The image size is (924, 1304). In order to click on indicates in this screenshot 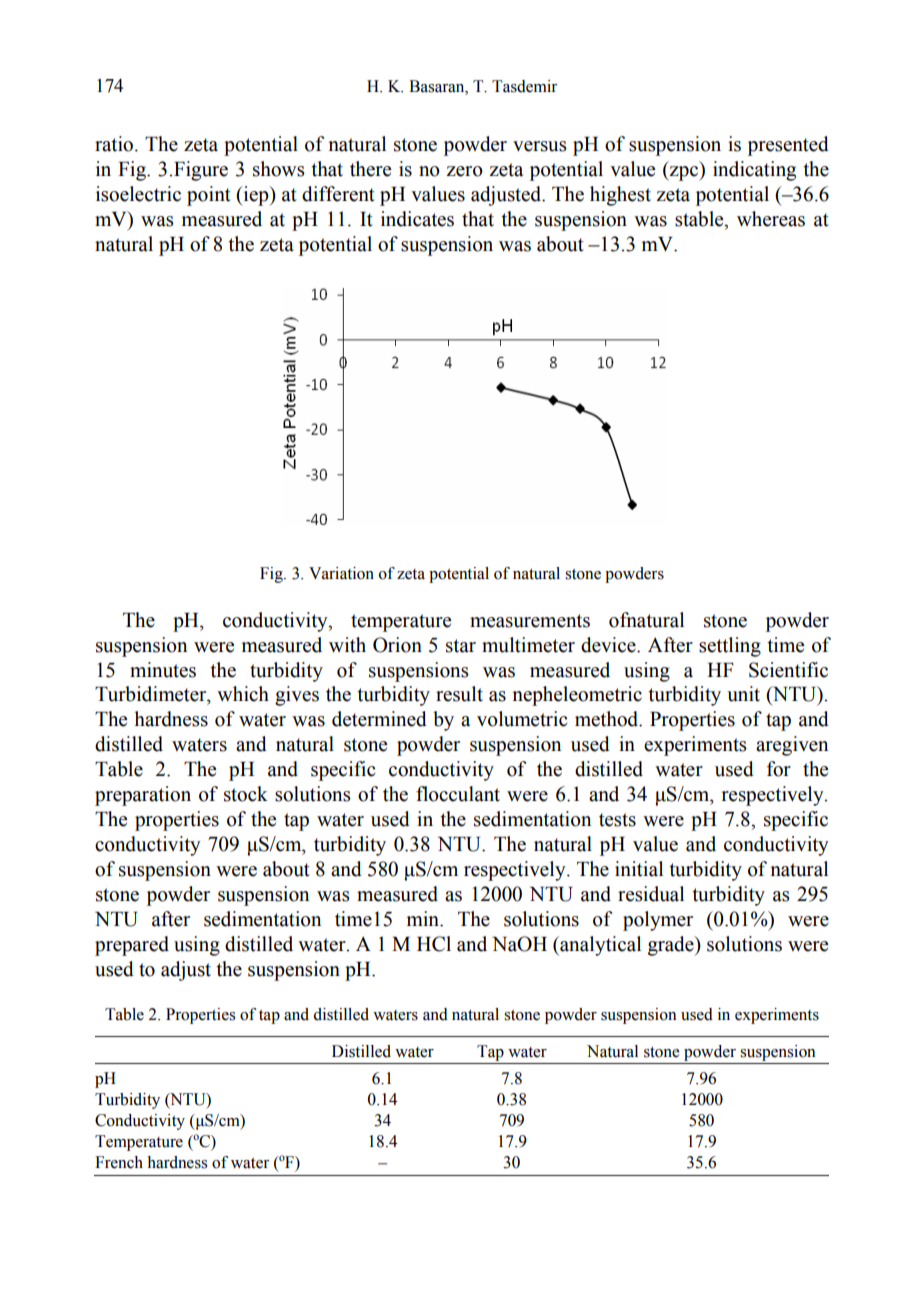, I will do `click(417, 219)`.
